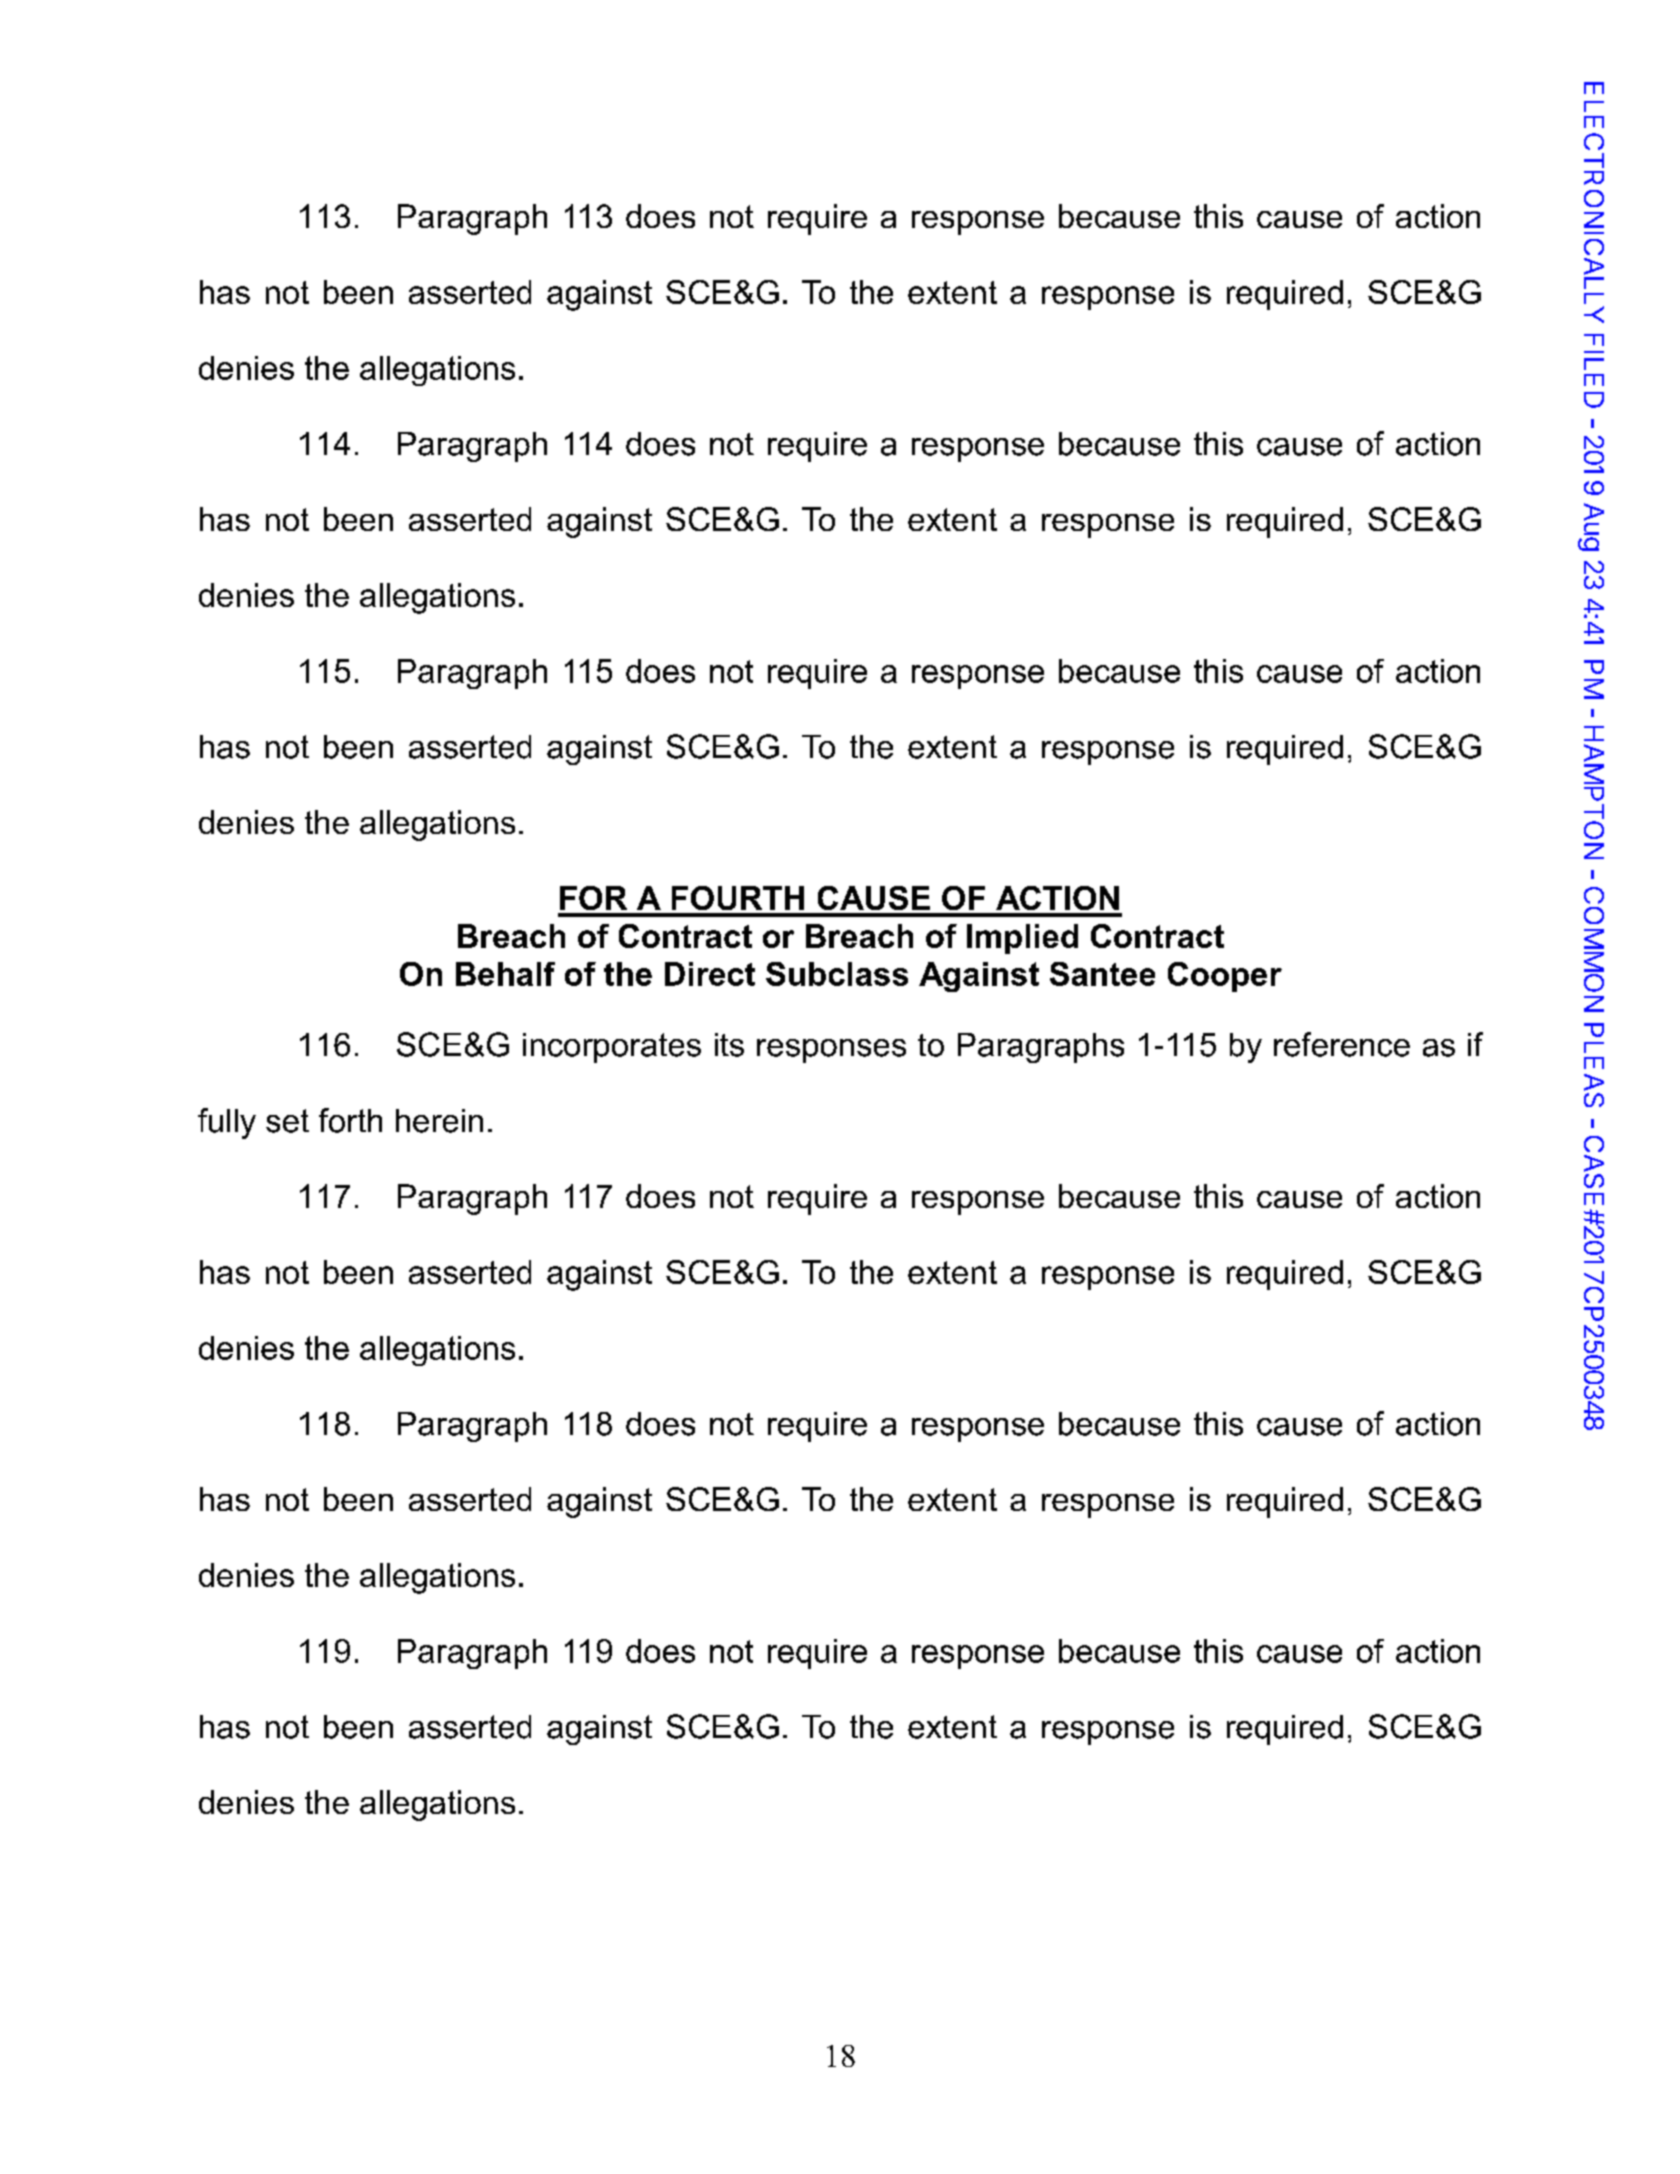 The height and width of the image is (2174, 1680). Describe the element at coordinates (837, 974) in the image. I see `Subclass` at that location.
